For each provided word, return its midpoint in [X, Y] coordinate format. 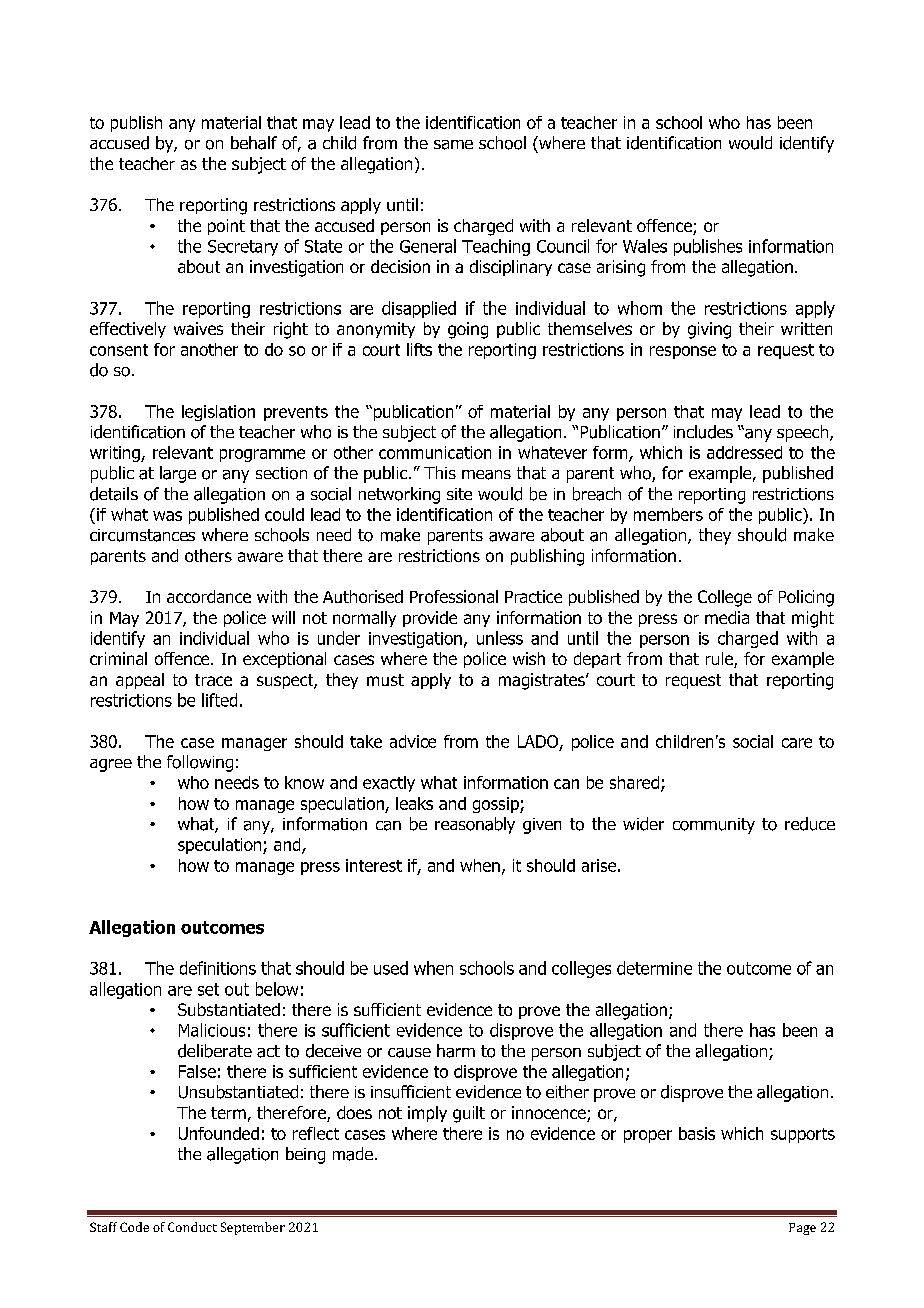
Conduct [192, 1227]
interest [374, 865]
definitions [218, 968]
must [385, 680]
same [453, 145]
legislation [218, 413]
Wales [645, 246]
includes [703, 432]
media [727, 617]
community [714, 826]
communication [435, 452]
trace [213, 680]
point [226, 227]
